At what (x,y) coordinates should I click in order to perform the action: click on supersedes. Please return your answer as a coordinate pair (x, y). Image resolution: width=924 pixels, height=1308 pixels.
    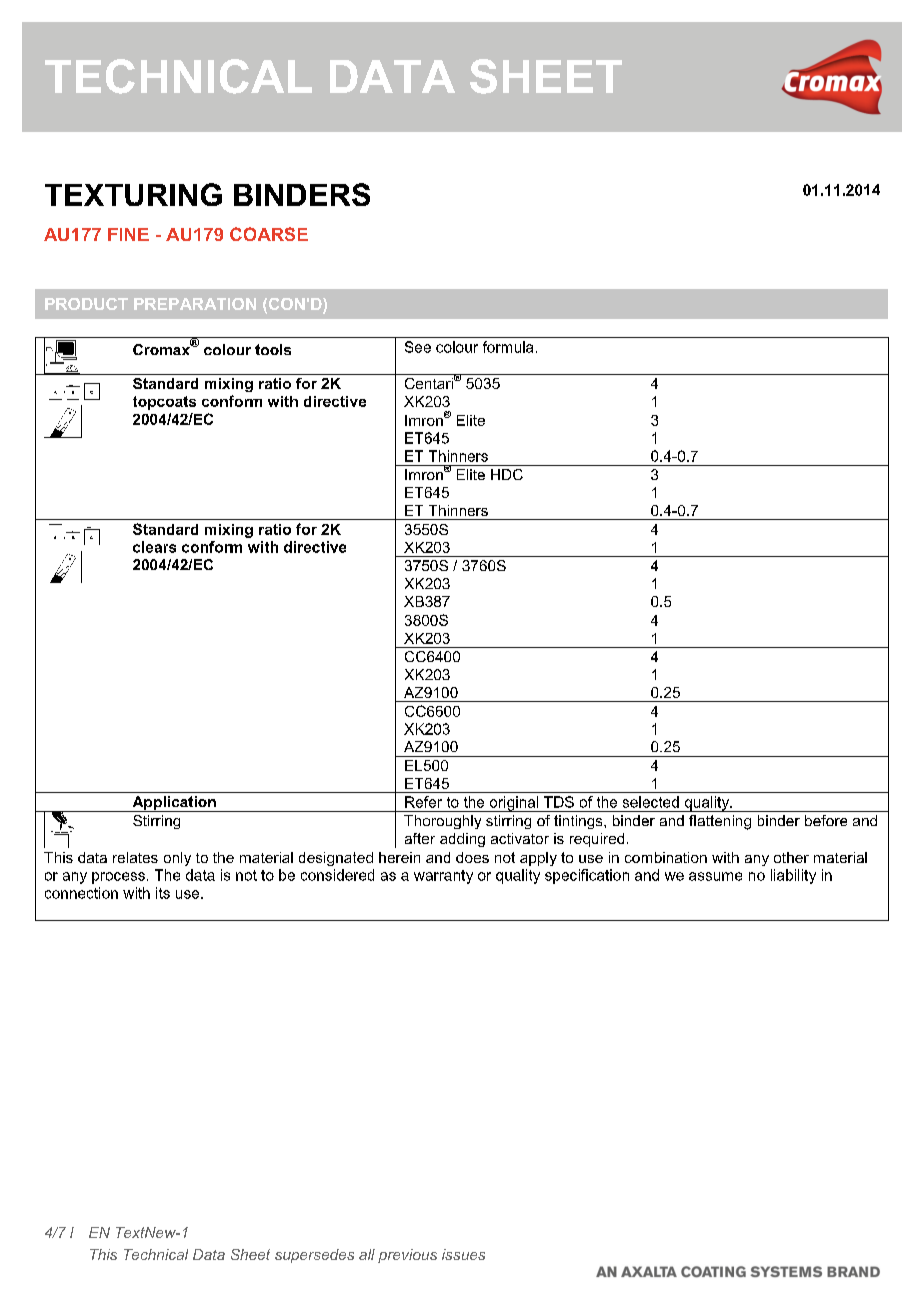
    Looking at the image, I should click on (314, 1256).
